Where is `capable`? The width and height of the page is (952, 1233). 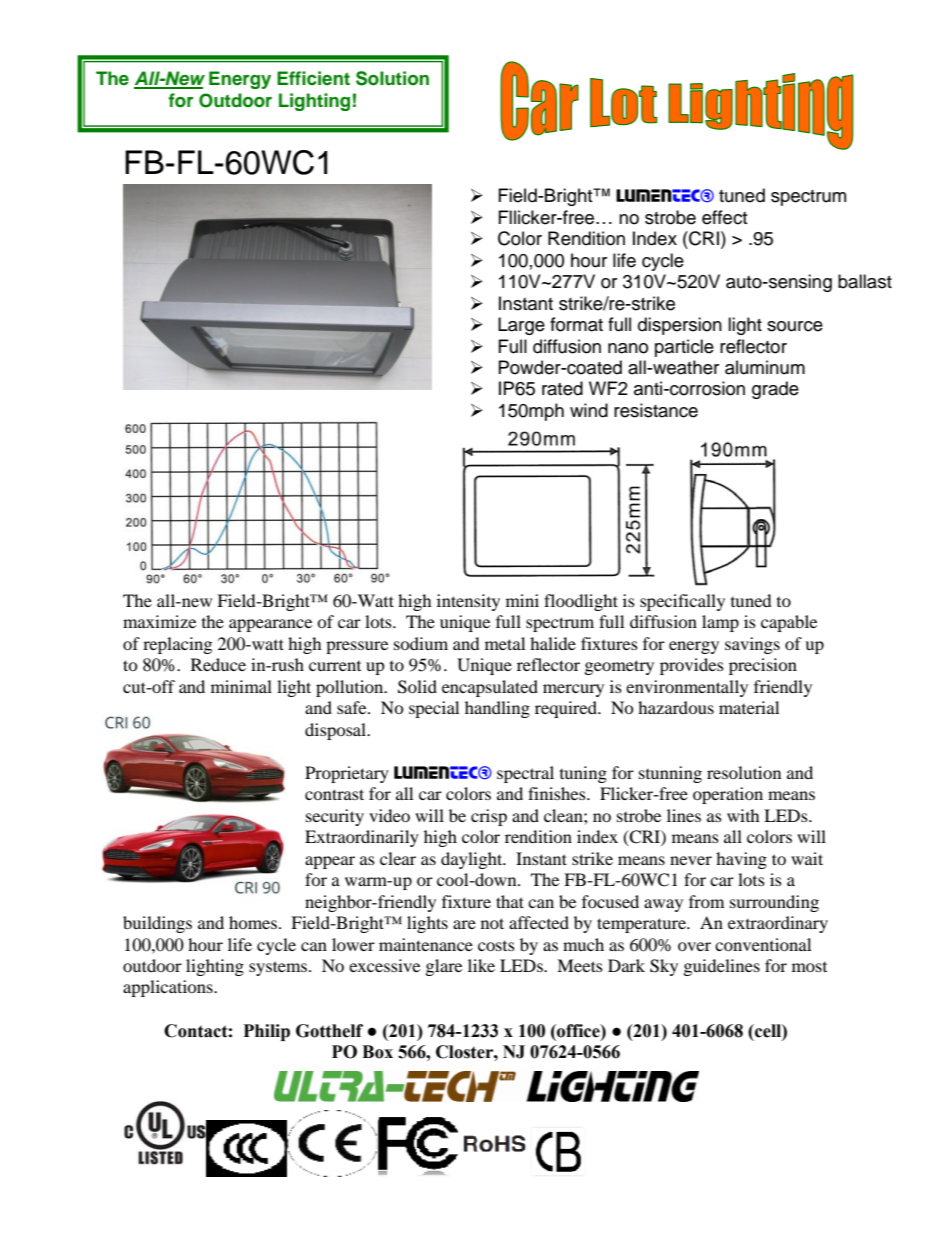
capable is located at coordinates (789, 623).
